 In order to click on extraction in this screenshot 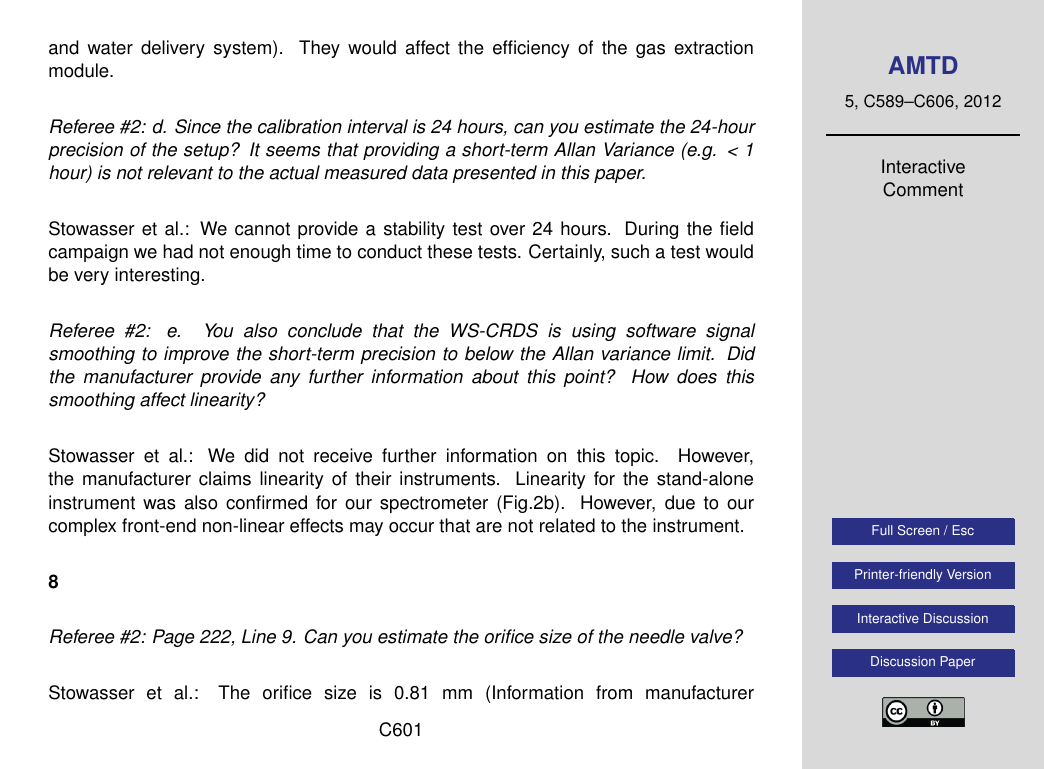, I will do `click(713, 47)`.
